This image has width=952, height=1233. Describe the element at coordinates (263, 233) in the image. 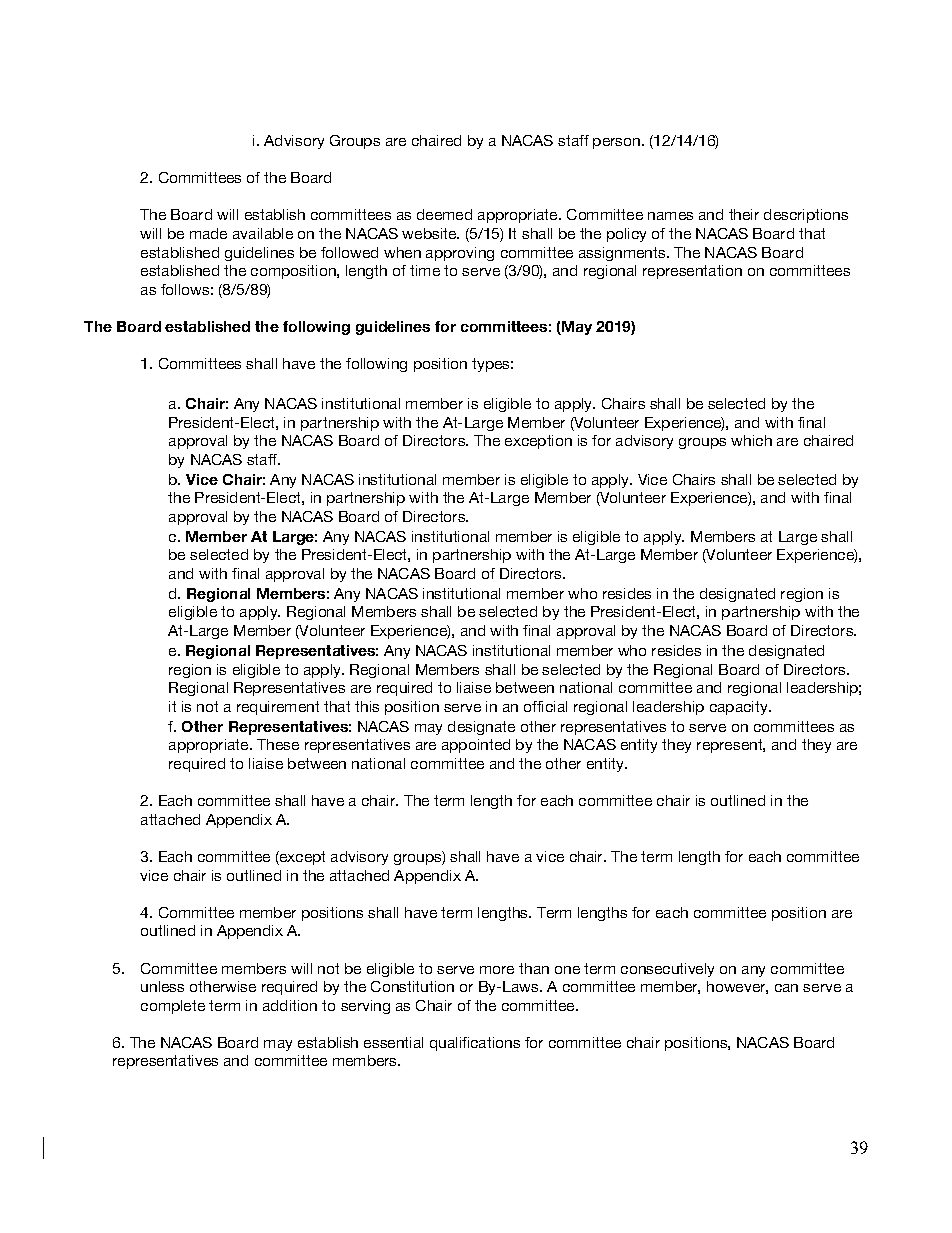

I see `available` at that location.
